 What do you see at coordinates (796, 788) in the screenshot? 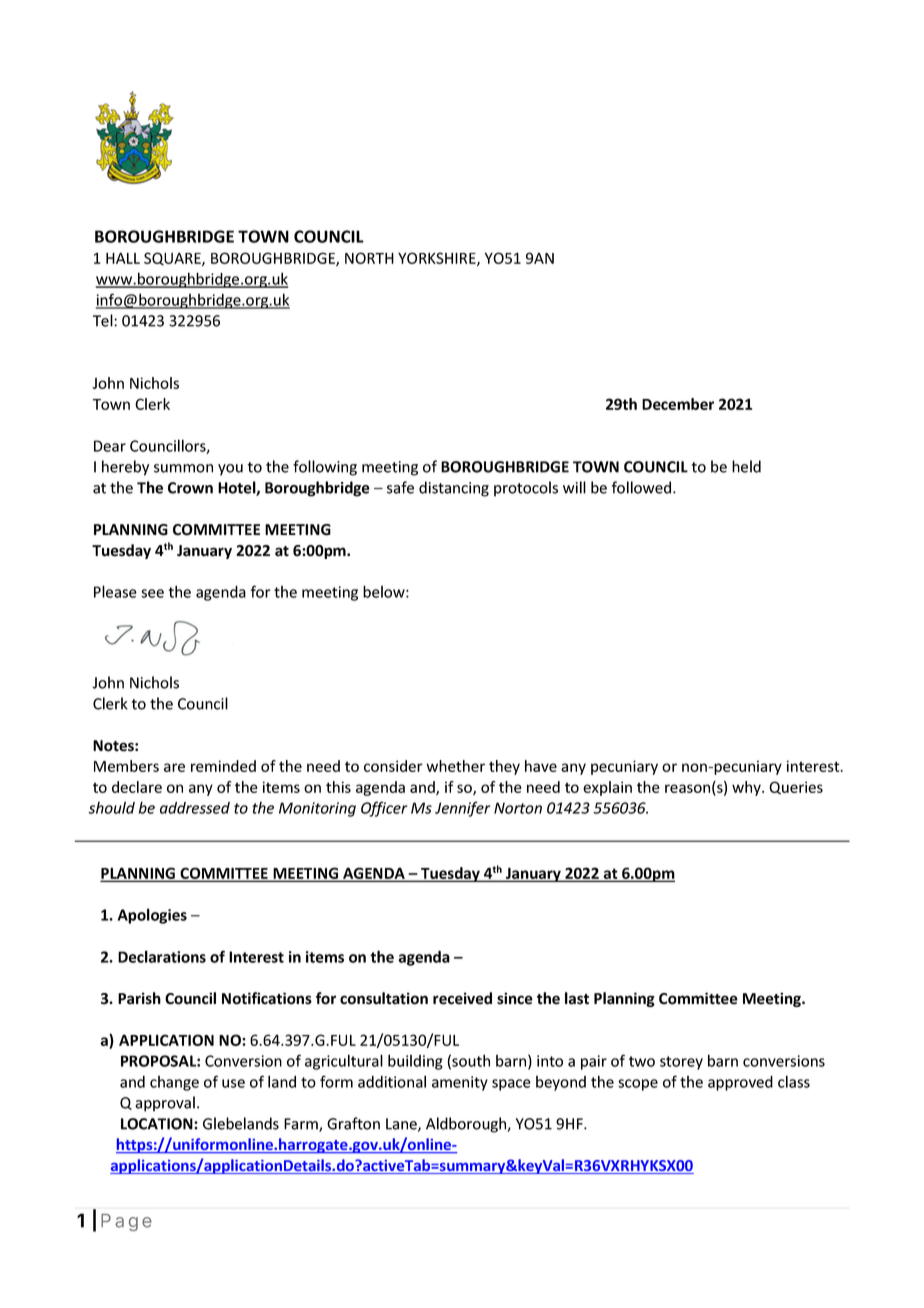
I see `Queries` at bounding box center [796, 788].
